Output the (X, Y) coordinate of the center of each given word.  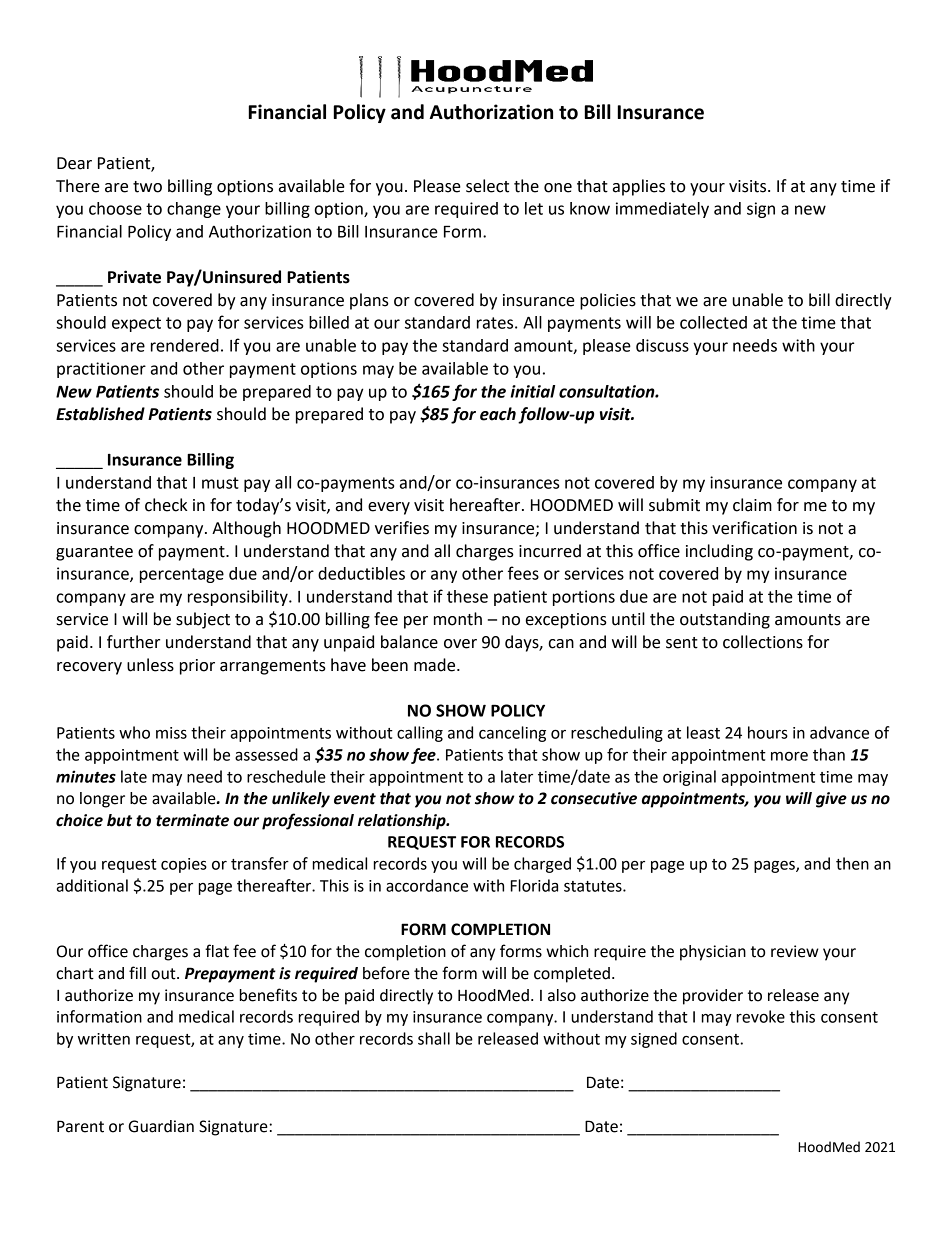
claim (752, 505)
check (166, 505)
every (389, 508)
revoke (761, 1016)
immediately (662, 210)
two (147, 187)
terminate (192, 820)
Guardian (161, 1126)
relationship (403, 822)
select (487, 186)
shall (434, 1038)
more (789, 756)
